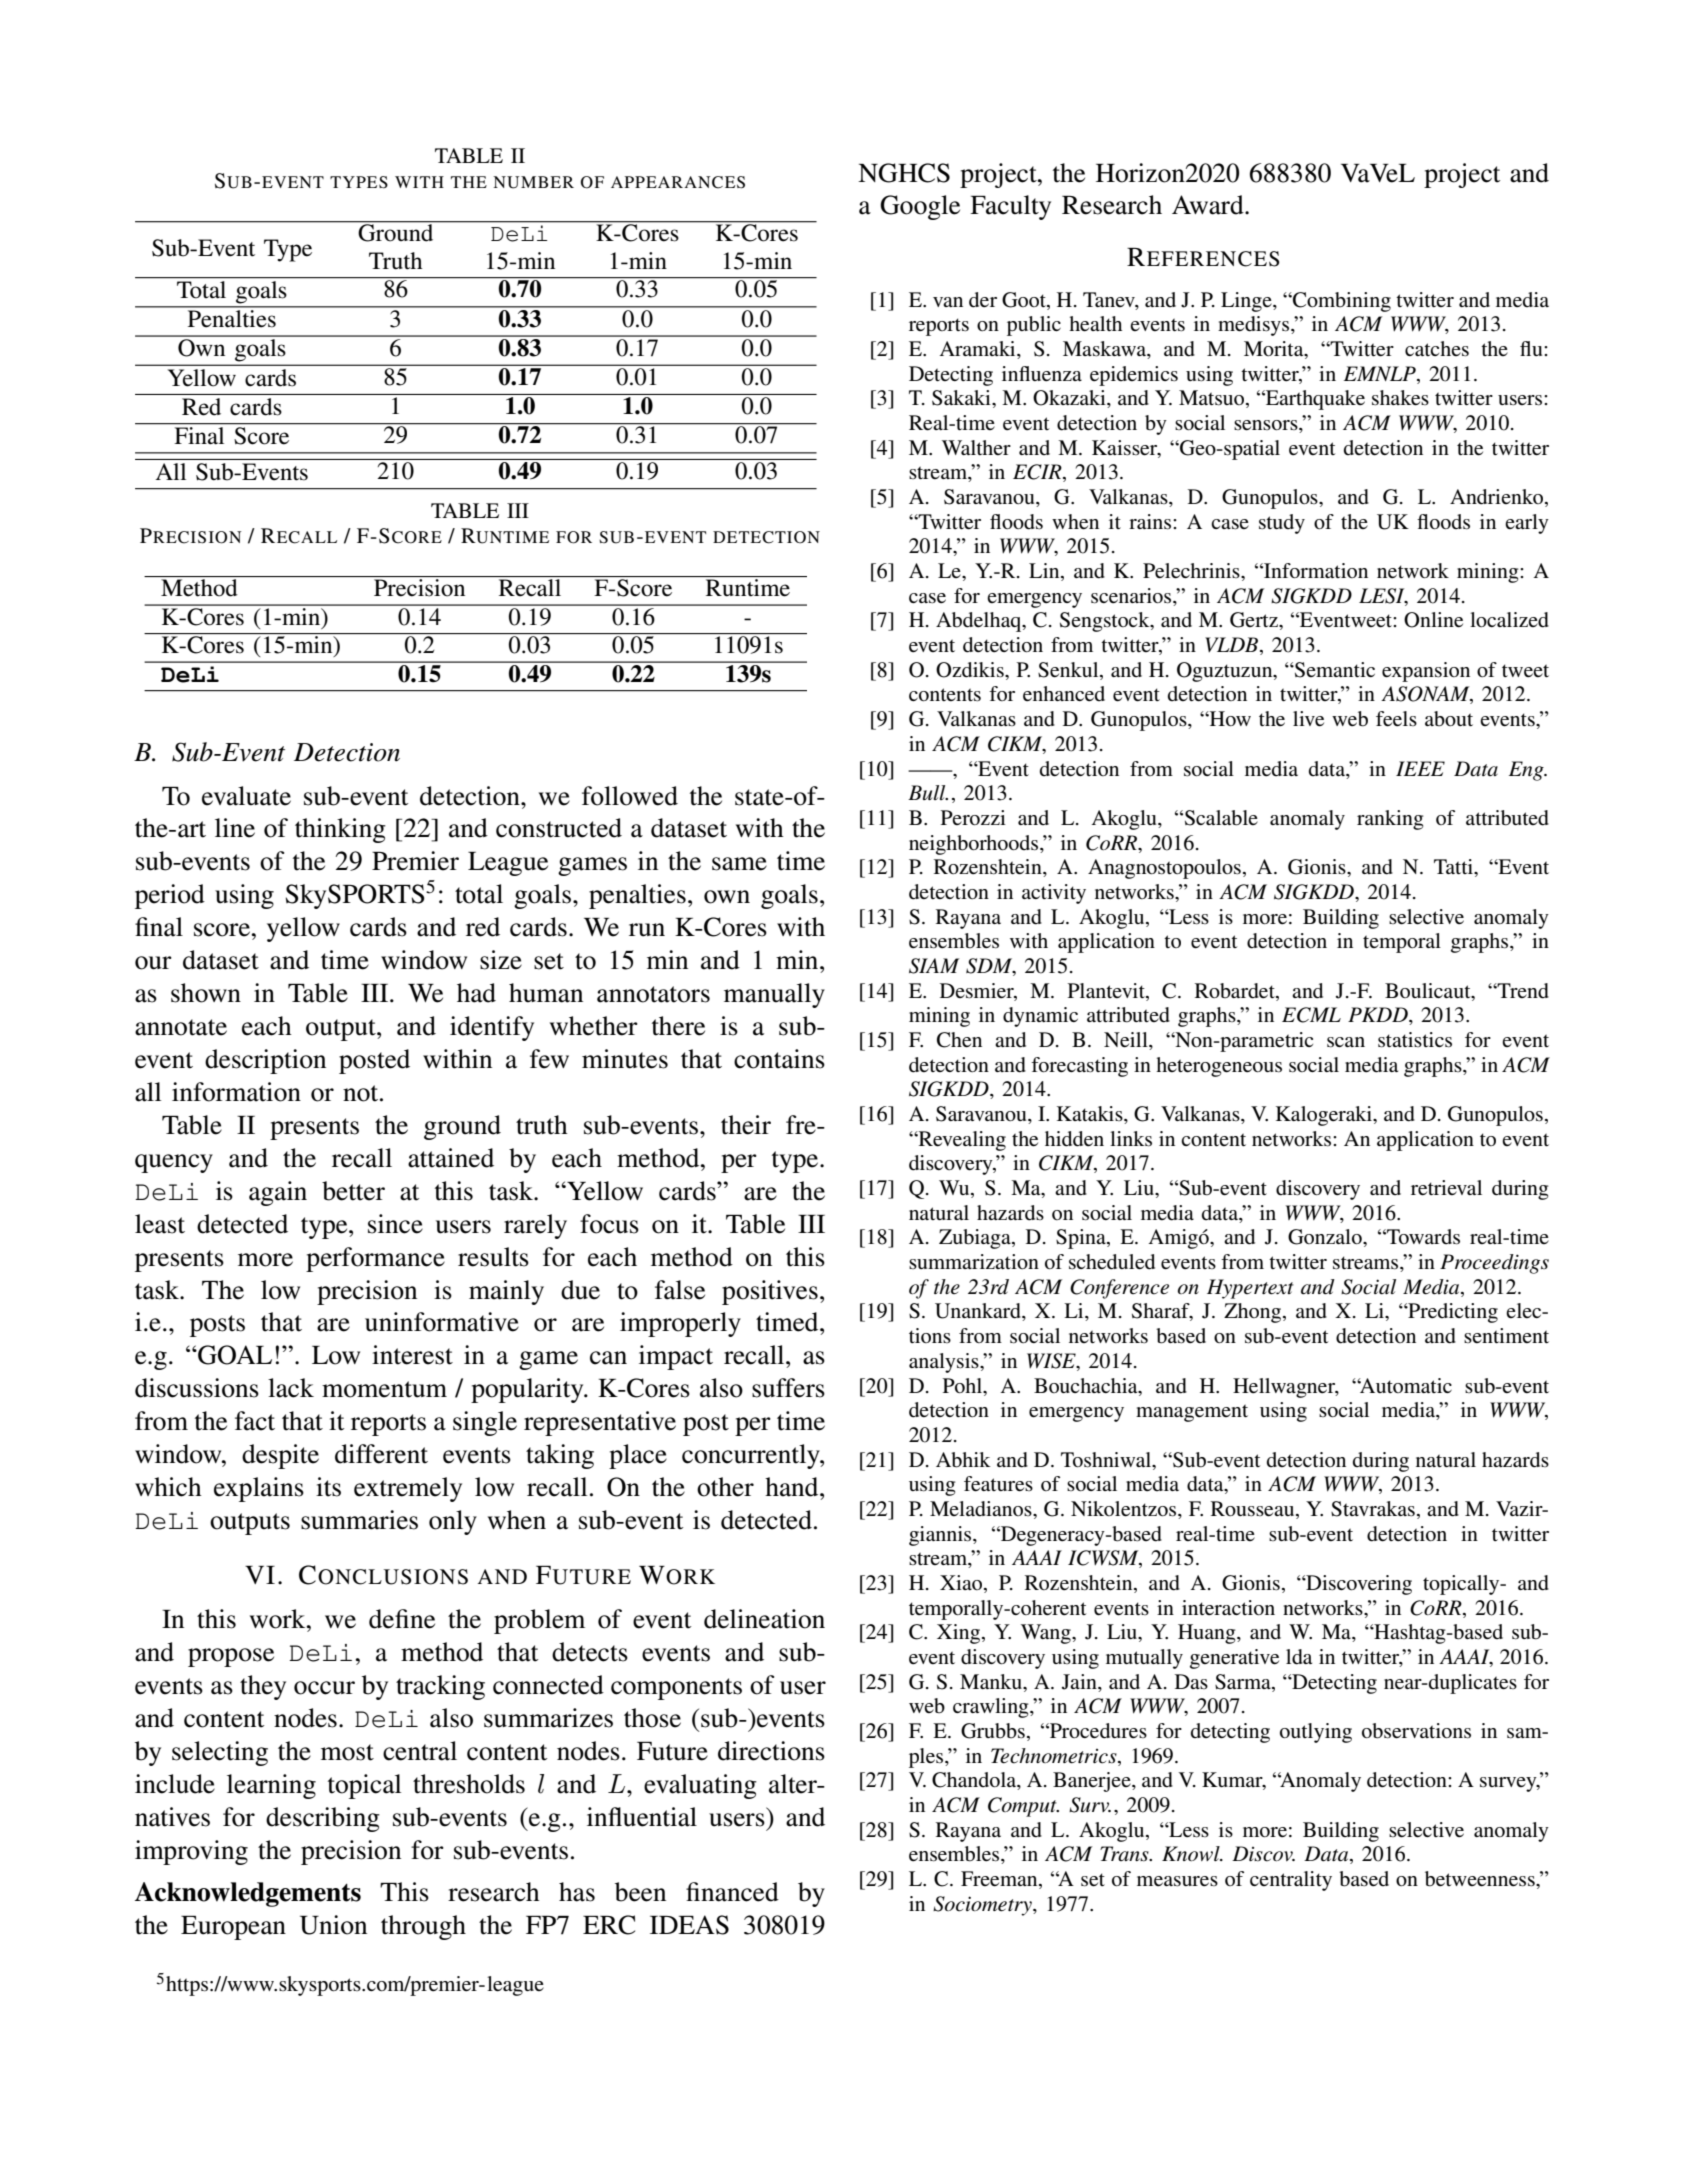  What do you see at coordinates (1346, 1042) in the screenshot?
I see `scan` at bounding box center [1346, 1042].
